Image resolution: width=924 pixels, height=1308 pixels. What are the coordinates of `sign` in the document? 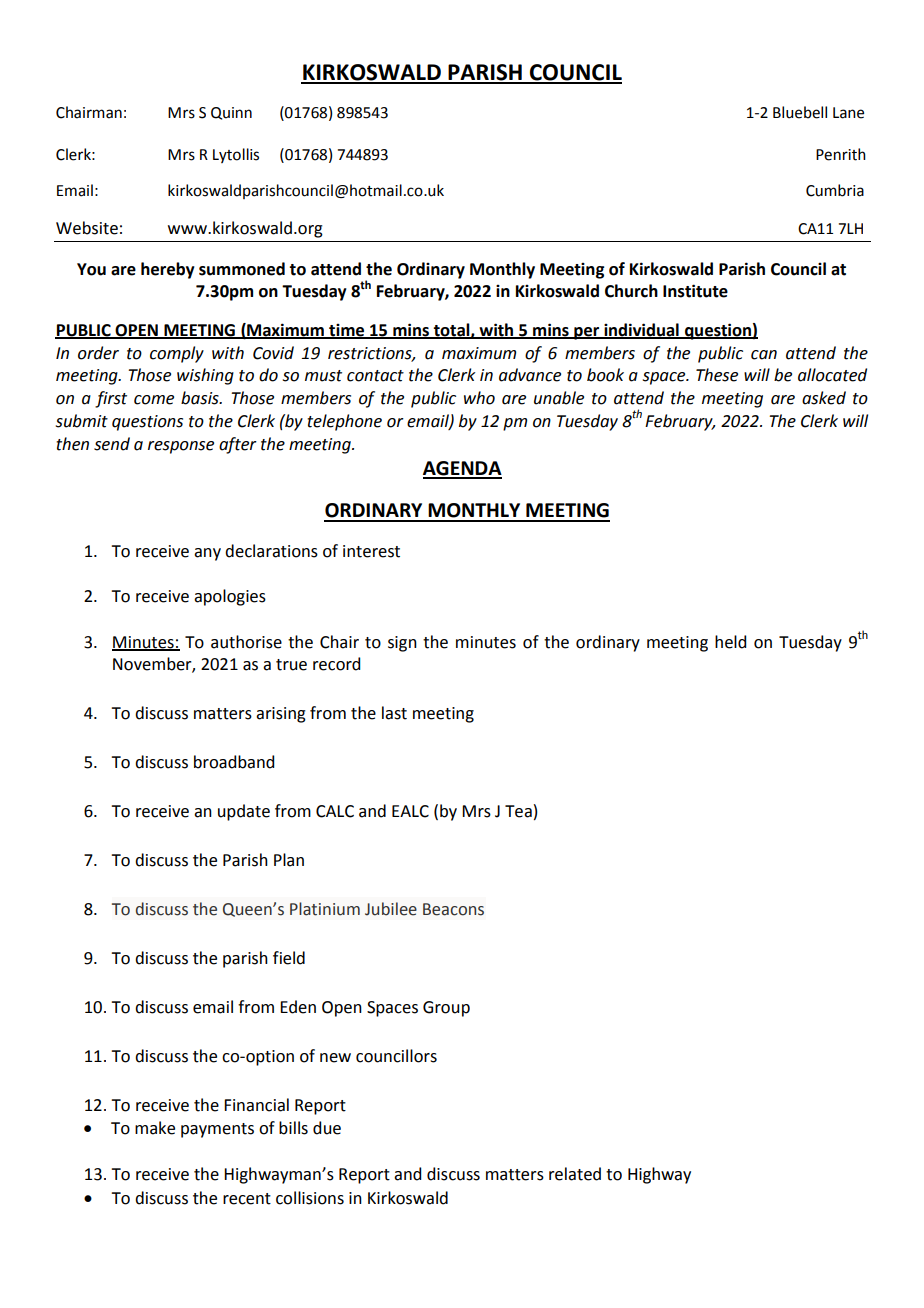 It's located at (402, 644).
